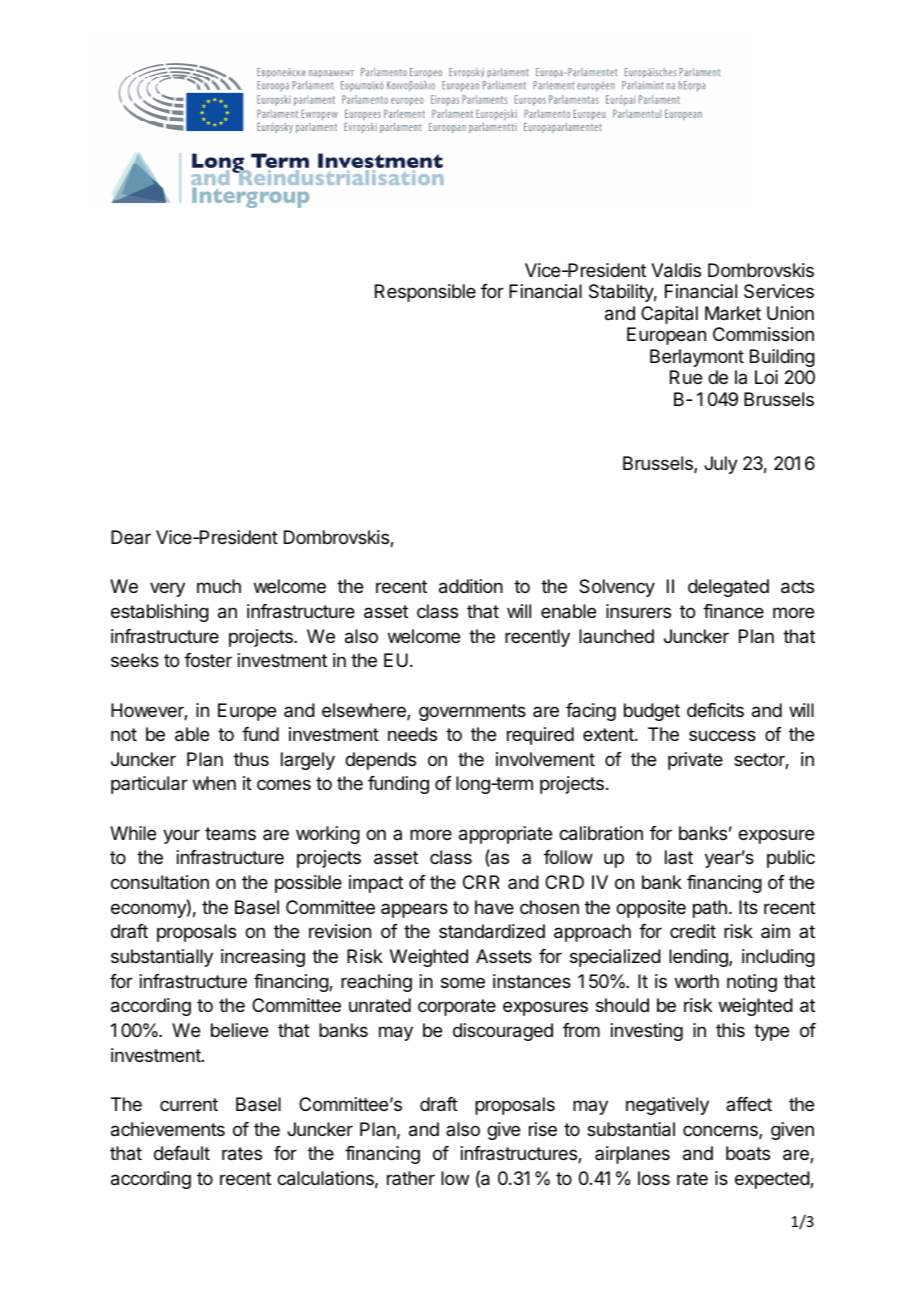 Image resolution: width=924 pixels, height=1308 pixels. Describe the element at coordinates (472, 712) in the screenshot. I see `governments` at that location.
